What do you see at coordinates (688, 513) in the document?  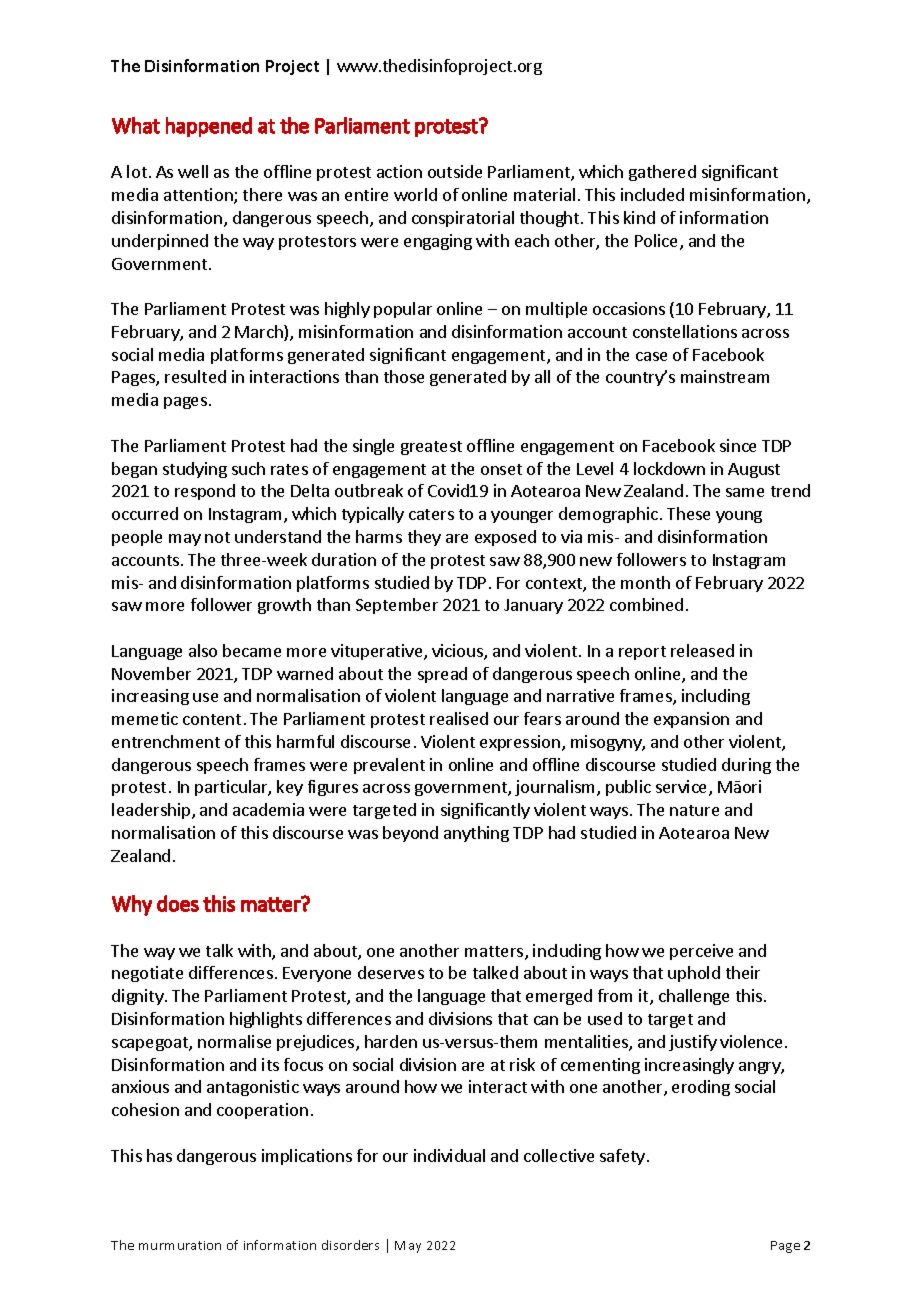 I see `These` at bounding box center [688, 513].
